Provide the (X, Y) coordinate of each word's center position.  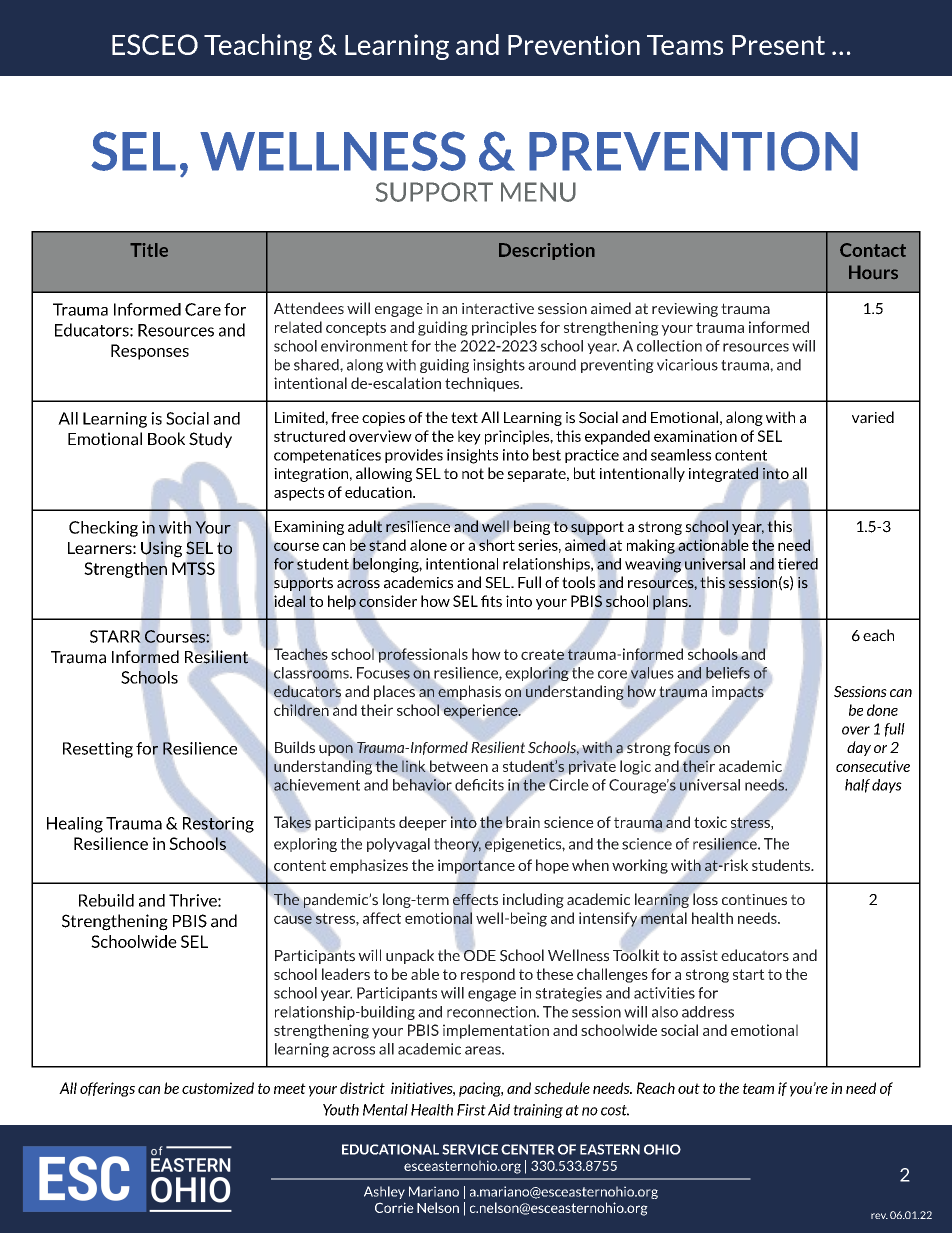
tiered (798, 565)
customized (218, 1088)
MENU (538, 192)
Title (149, 250)
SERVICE (470, 1149)
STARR (116, 636)
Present (778, 45)
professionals (423, 654)
